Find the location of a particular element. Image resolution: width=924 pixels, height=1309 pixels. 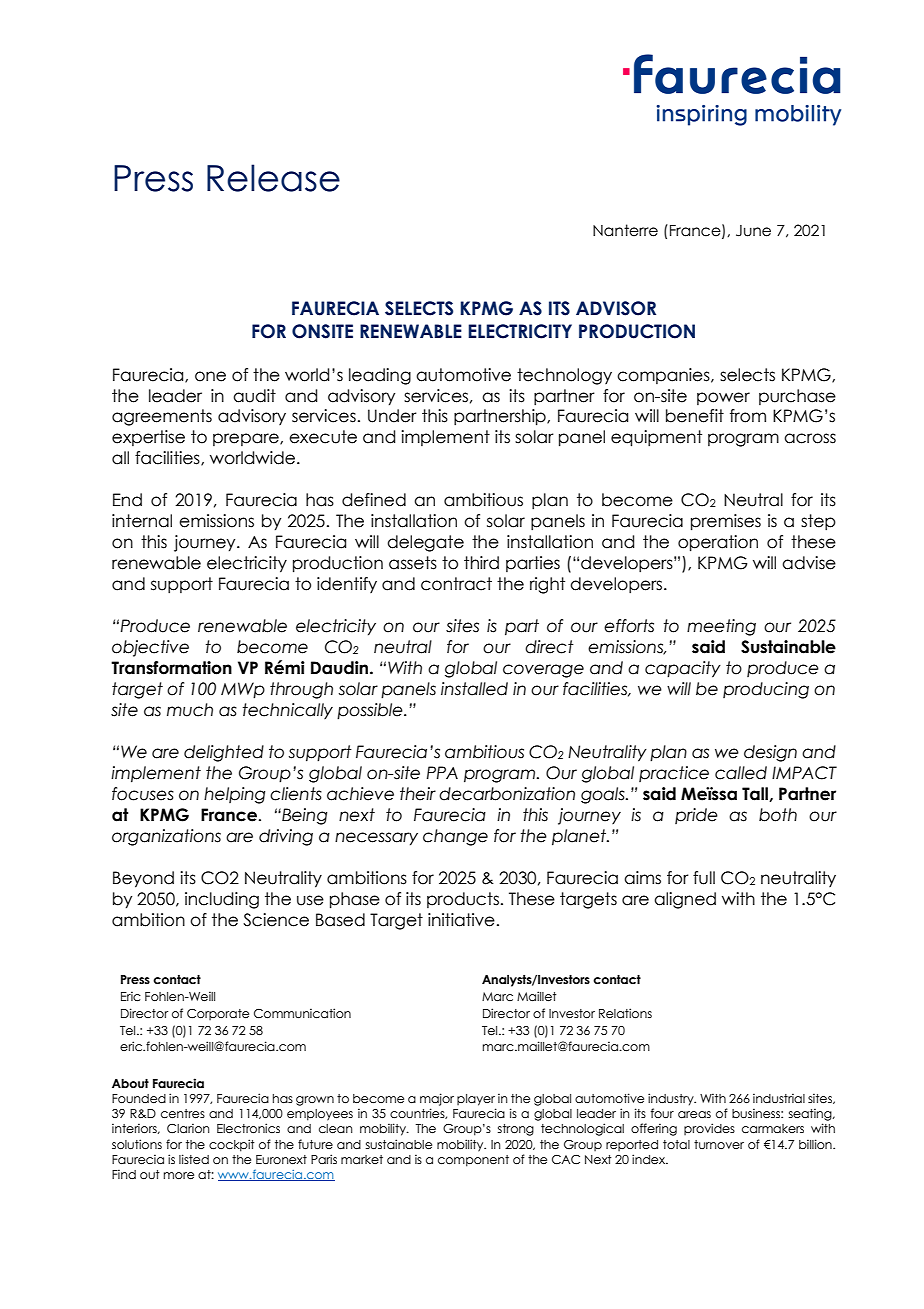

from is located at coordinates (748, 416).
